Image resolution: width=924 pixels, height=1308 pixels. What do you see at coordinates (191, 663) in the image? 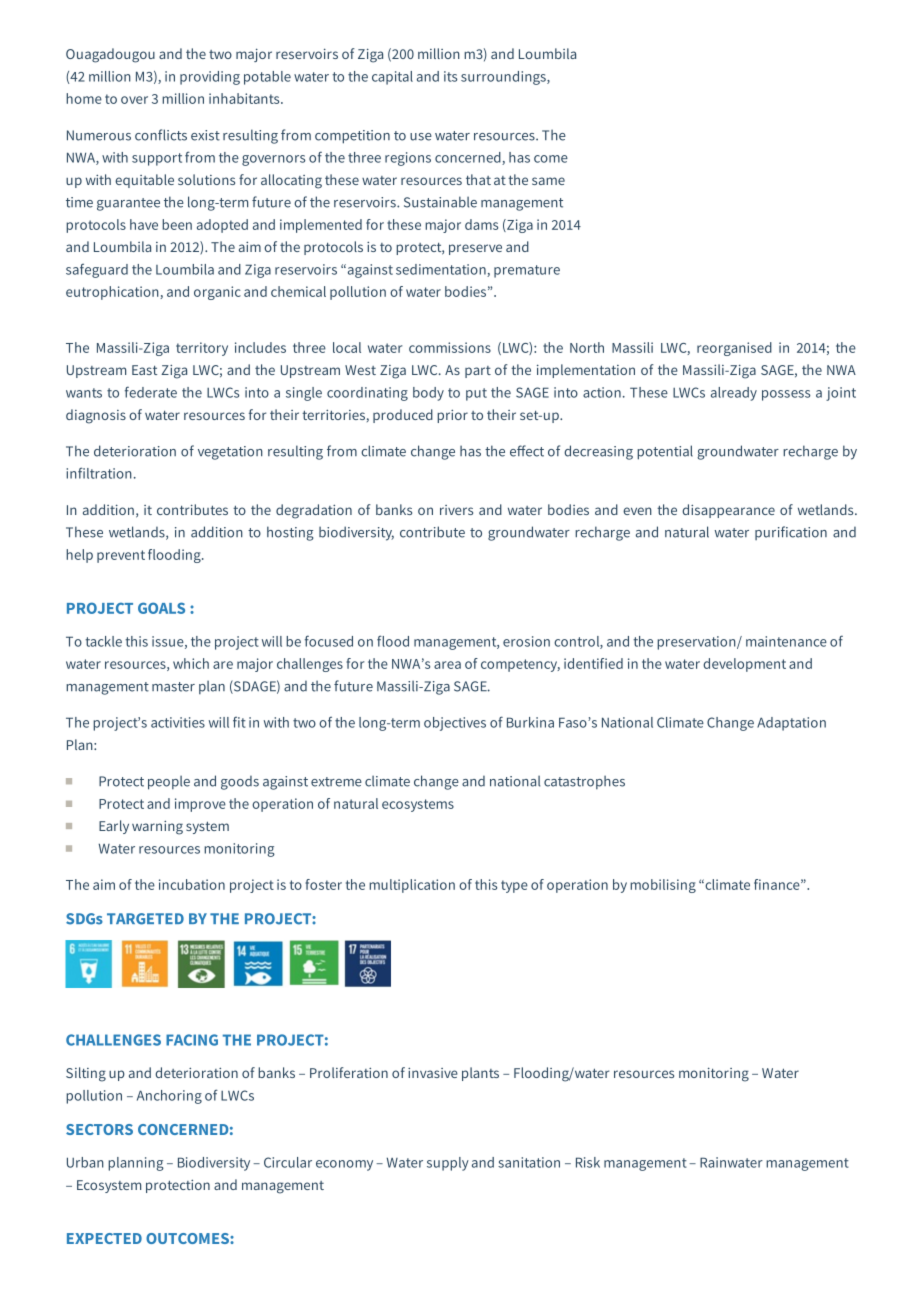
I see `which` at bounding box center [191, 663].
